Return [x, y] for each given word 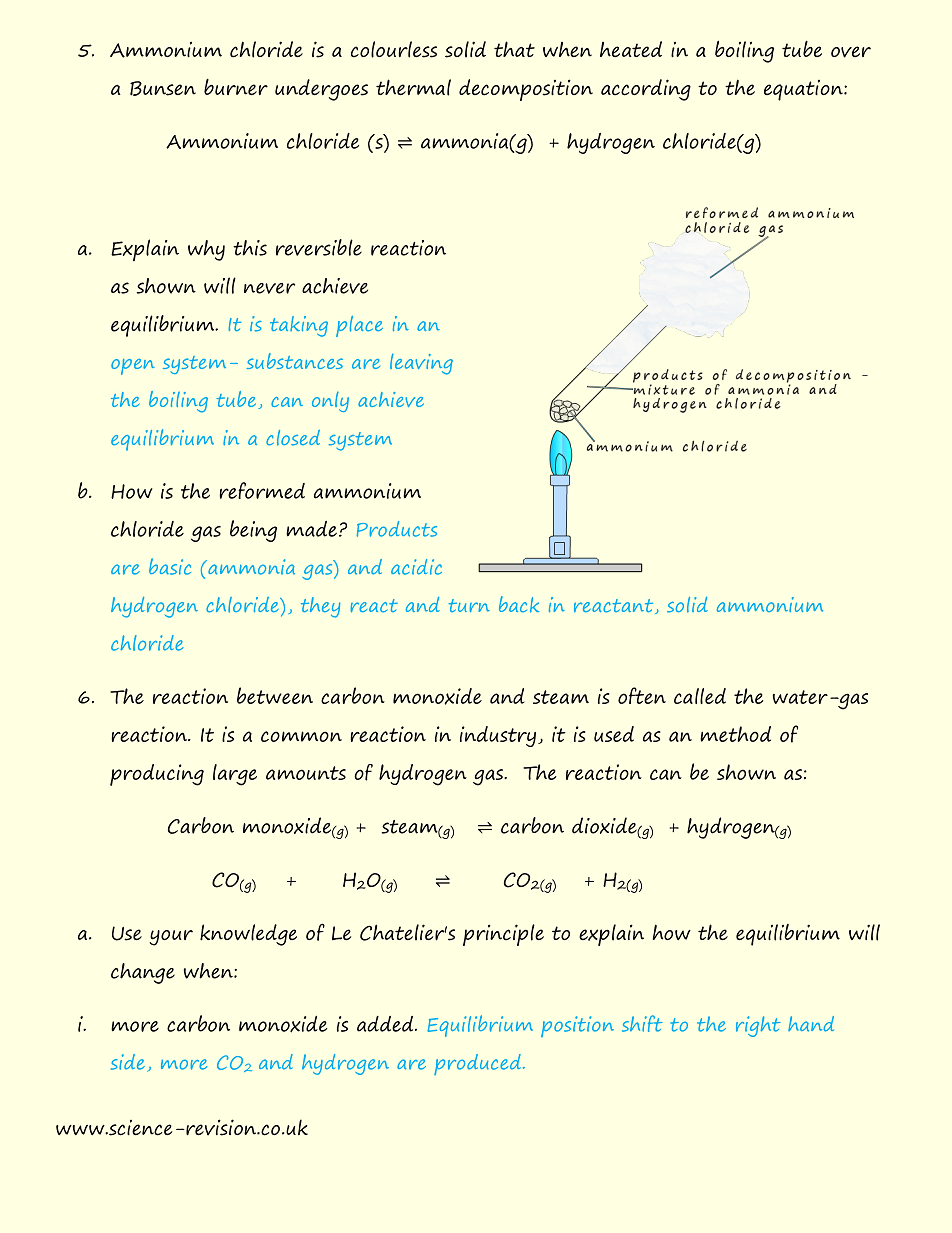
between [275, 695]
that [514, 49]
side [128, 1062]
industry [498, 736]
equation [804, 90]
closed [293, 438]
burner [236, 87]
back [519, 604]
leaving [421, 364]
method [735, 734]
